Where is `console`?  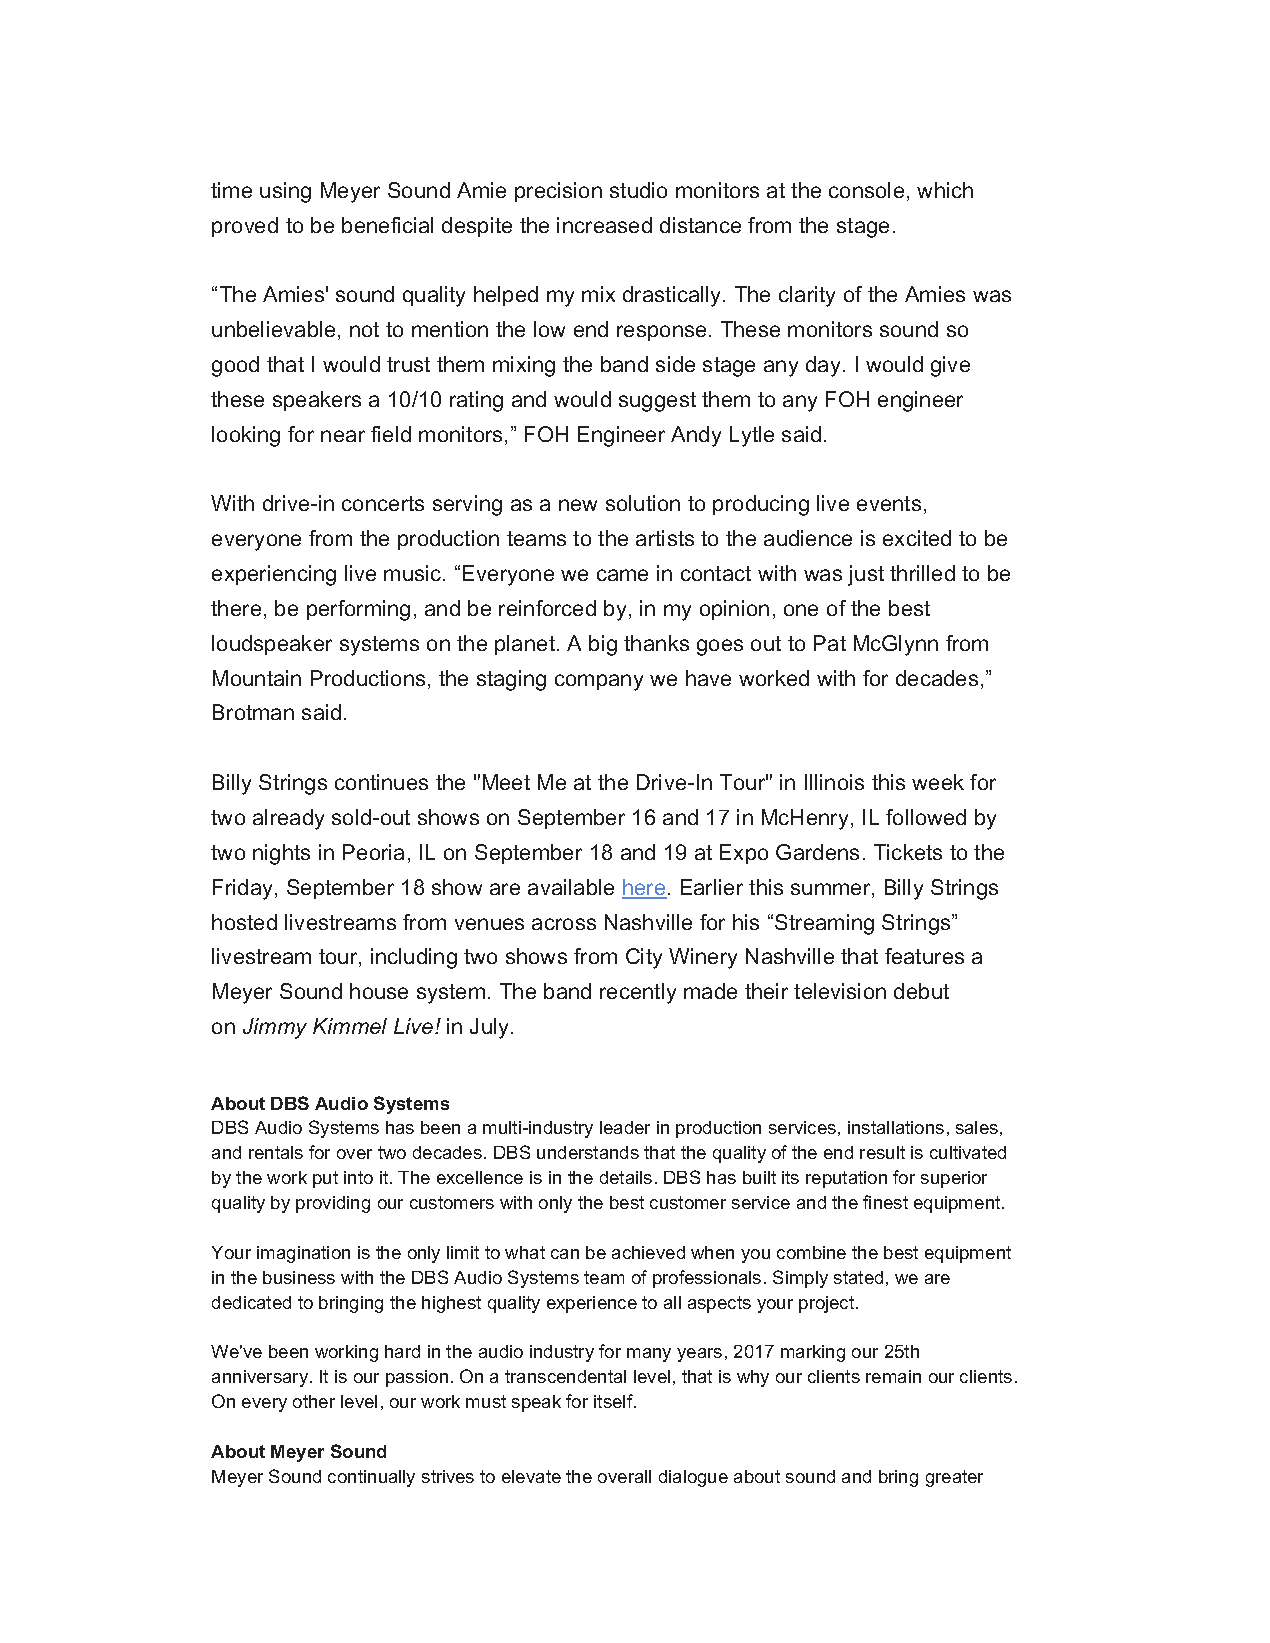
console is located at coordinates (866, 190).
